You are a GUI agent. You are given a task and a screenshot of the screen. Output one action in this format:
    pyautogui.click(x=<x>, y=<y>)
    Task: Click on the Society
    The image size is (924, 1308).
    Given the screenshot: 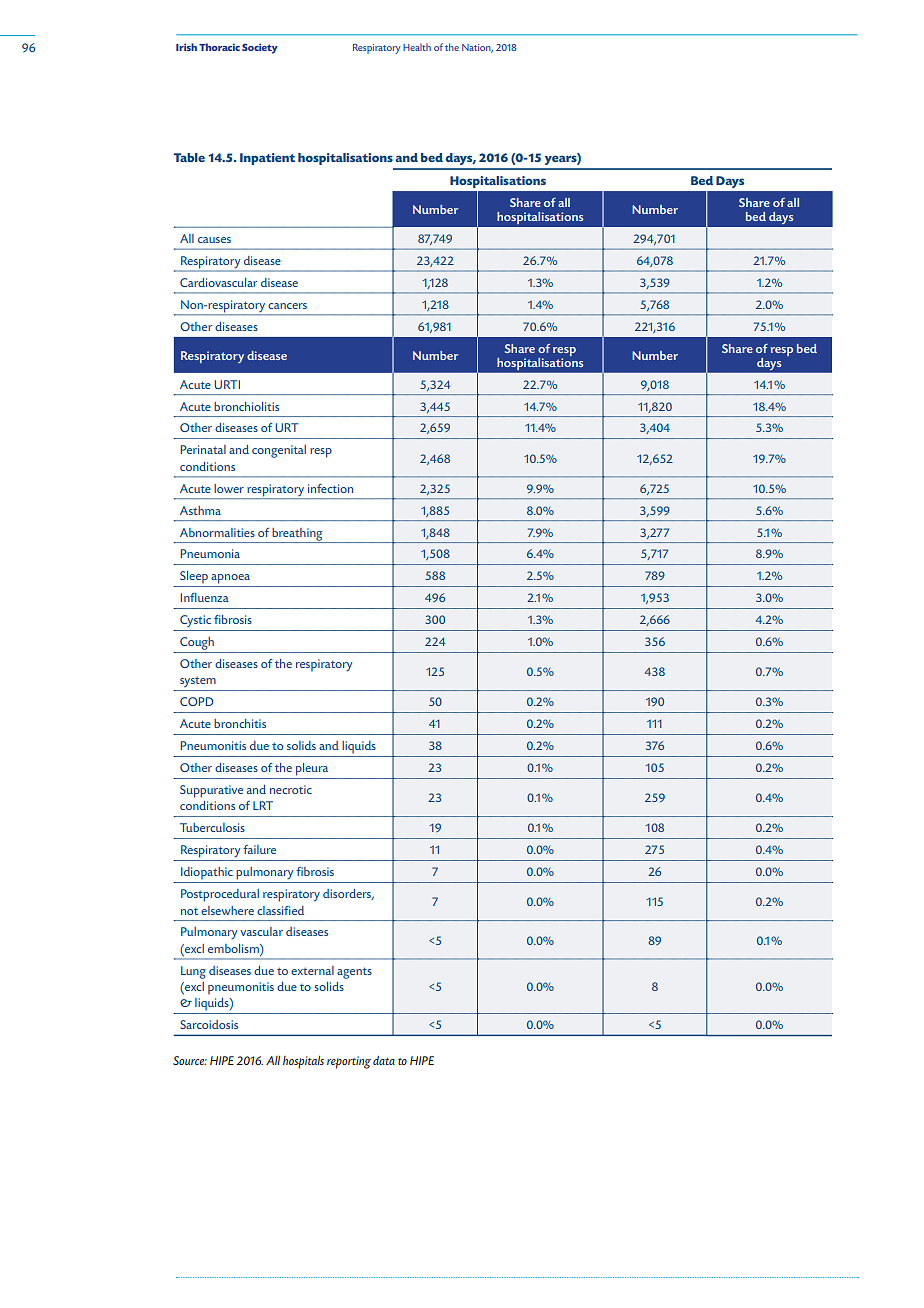 What is the action you would take?
    pyautogui.click(x=260, y=48)
